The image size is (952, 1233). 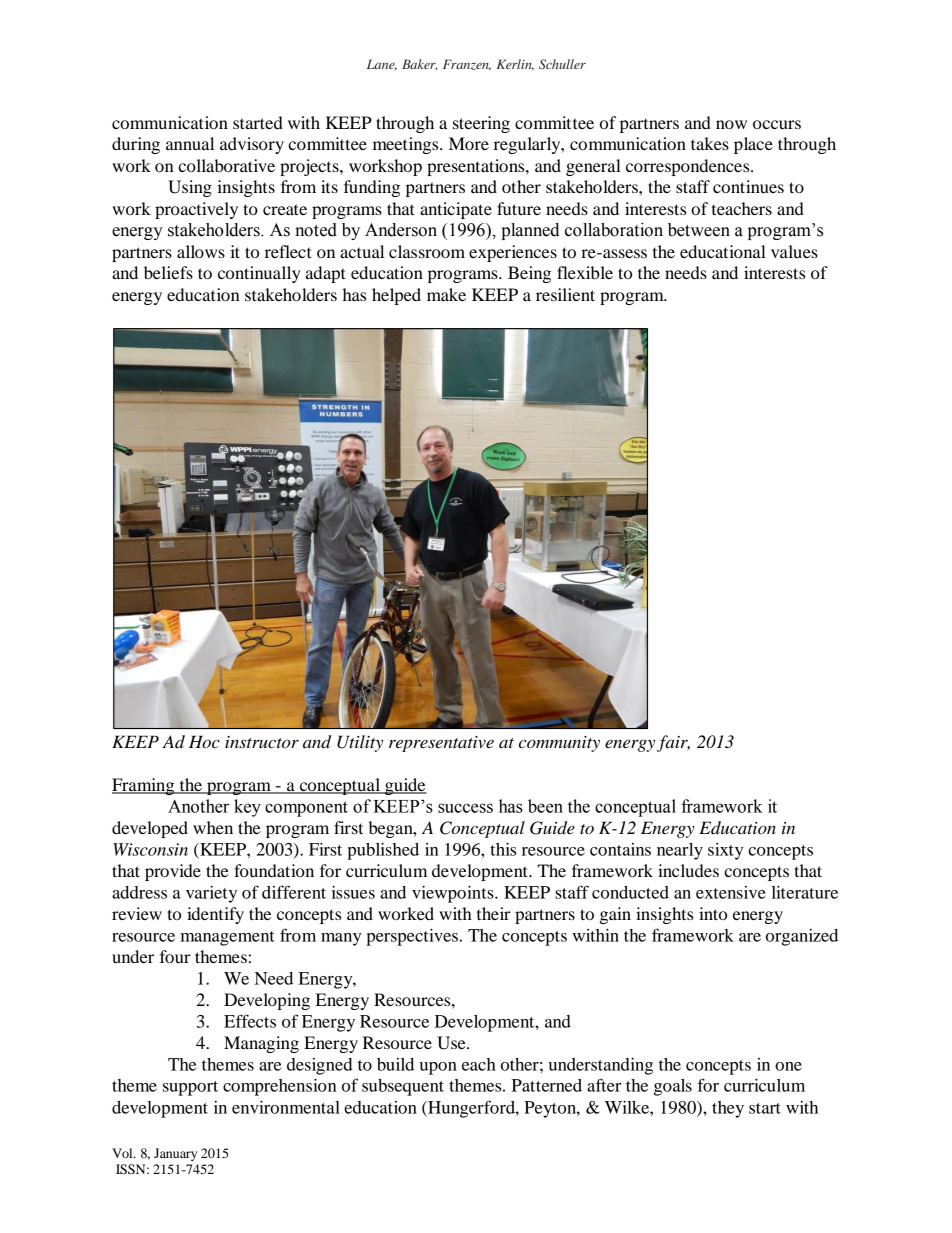 What do you see at coordinates (731, 124) in the page?
I see `now` at bounding box center [731, 124].
